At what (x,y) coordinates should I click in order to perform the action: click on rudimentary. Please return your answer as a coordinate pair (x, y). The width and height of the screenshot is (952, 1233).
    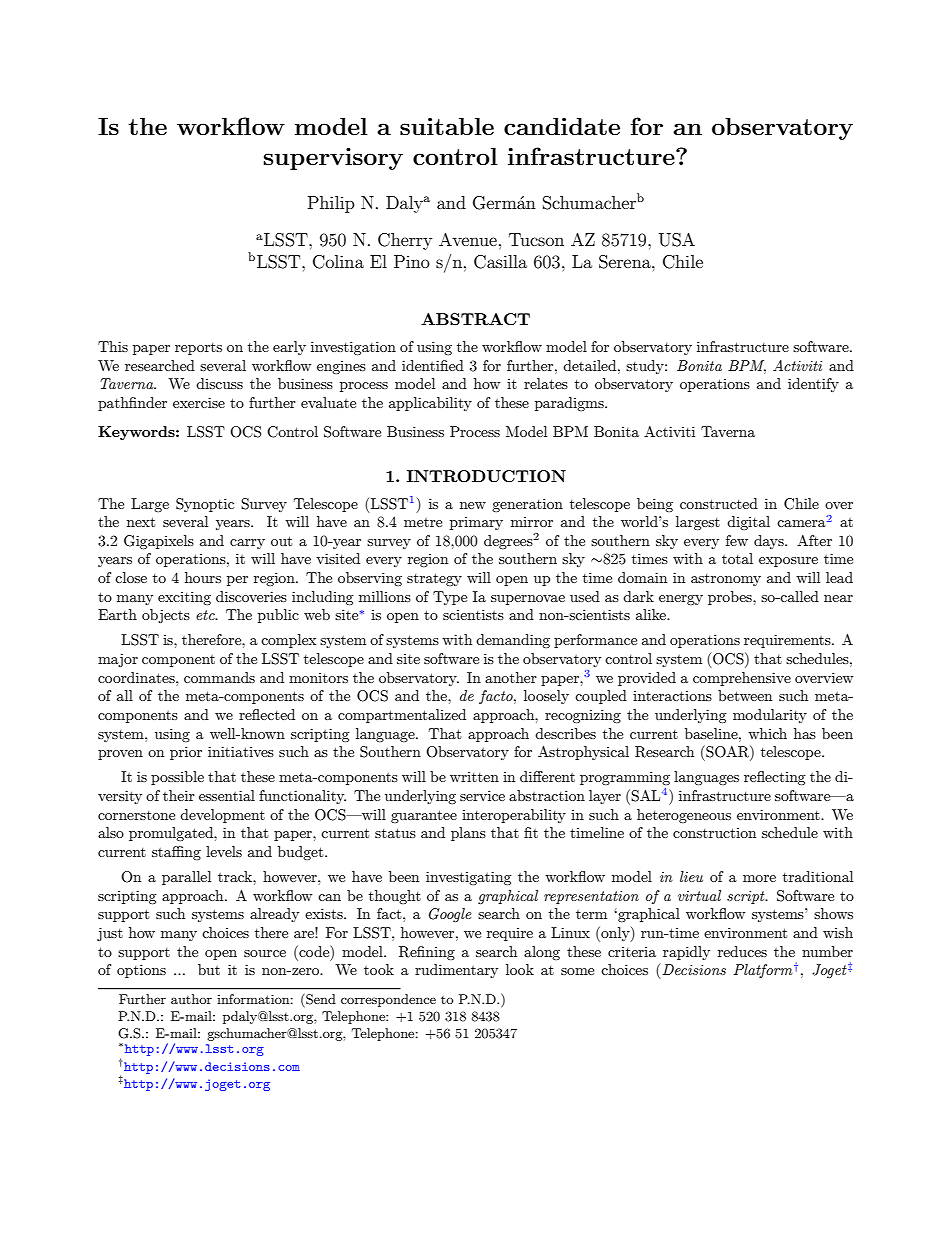
    Looking at the image, I should click on (456, 971).
